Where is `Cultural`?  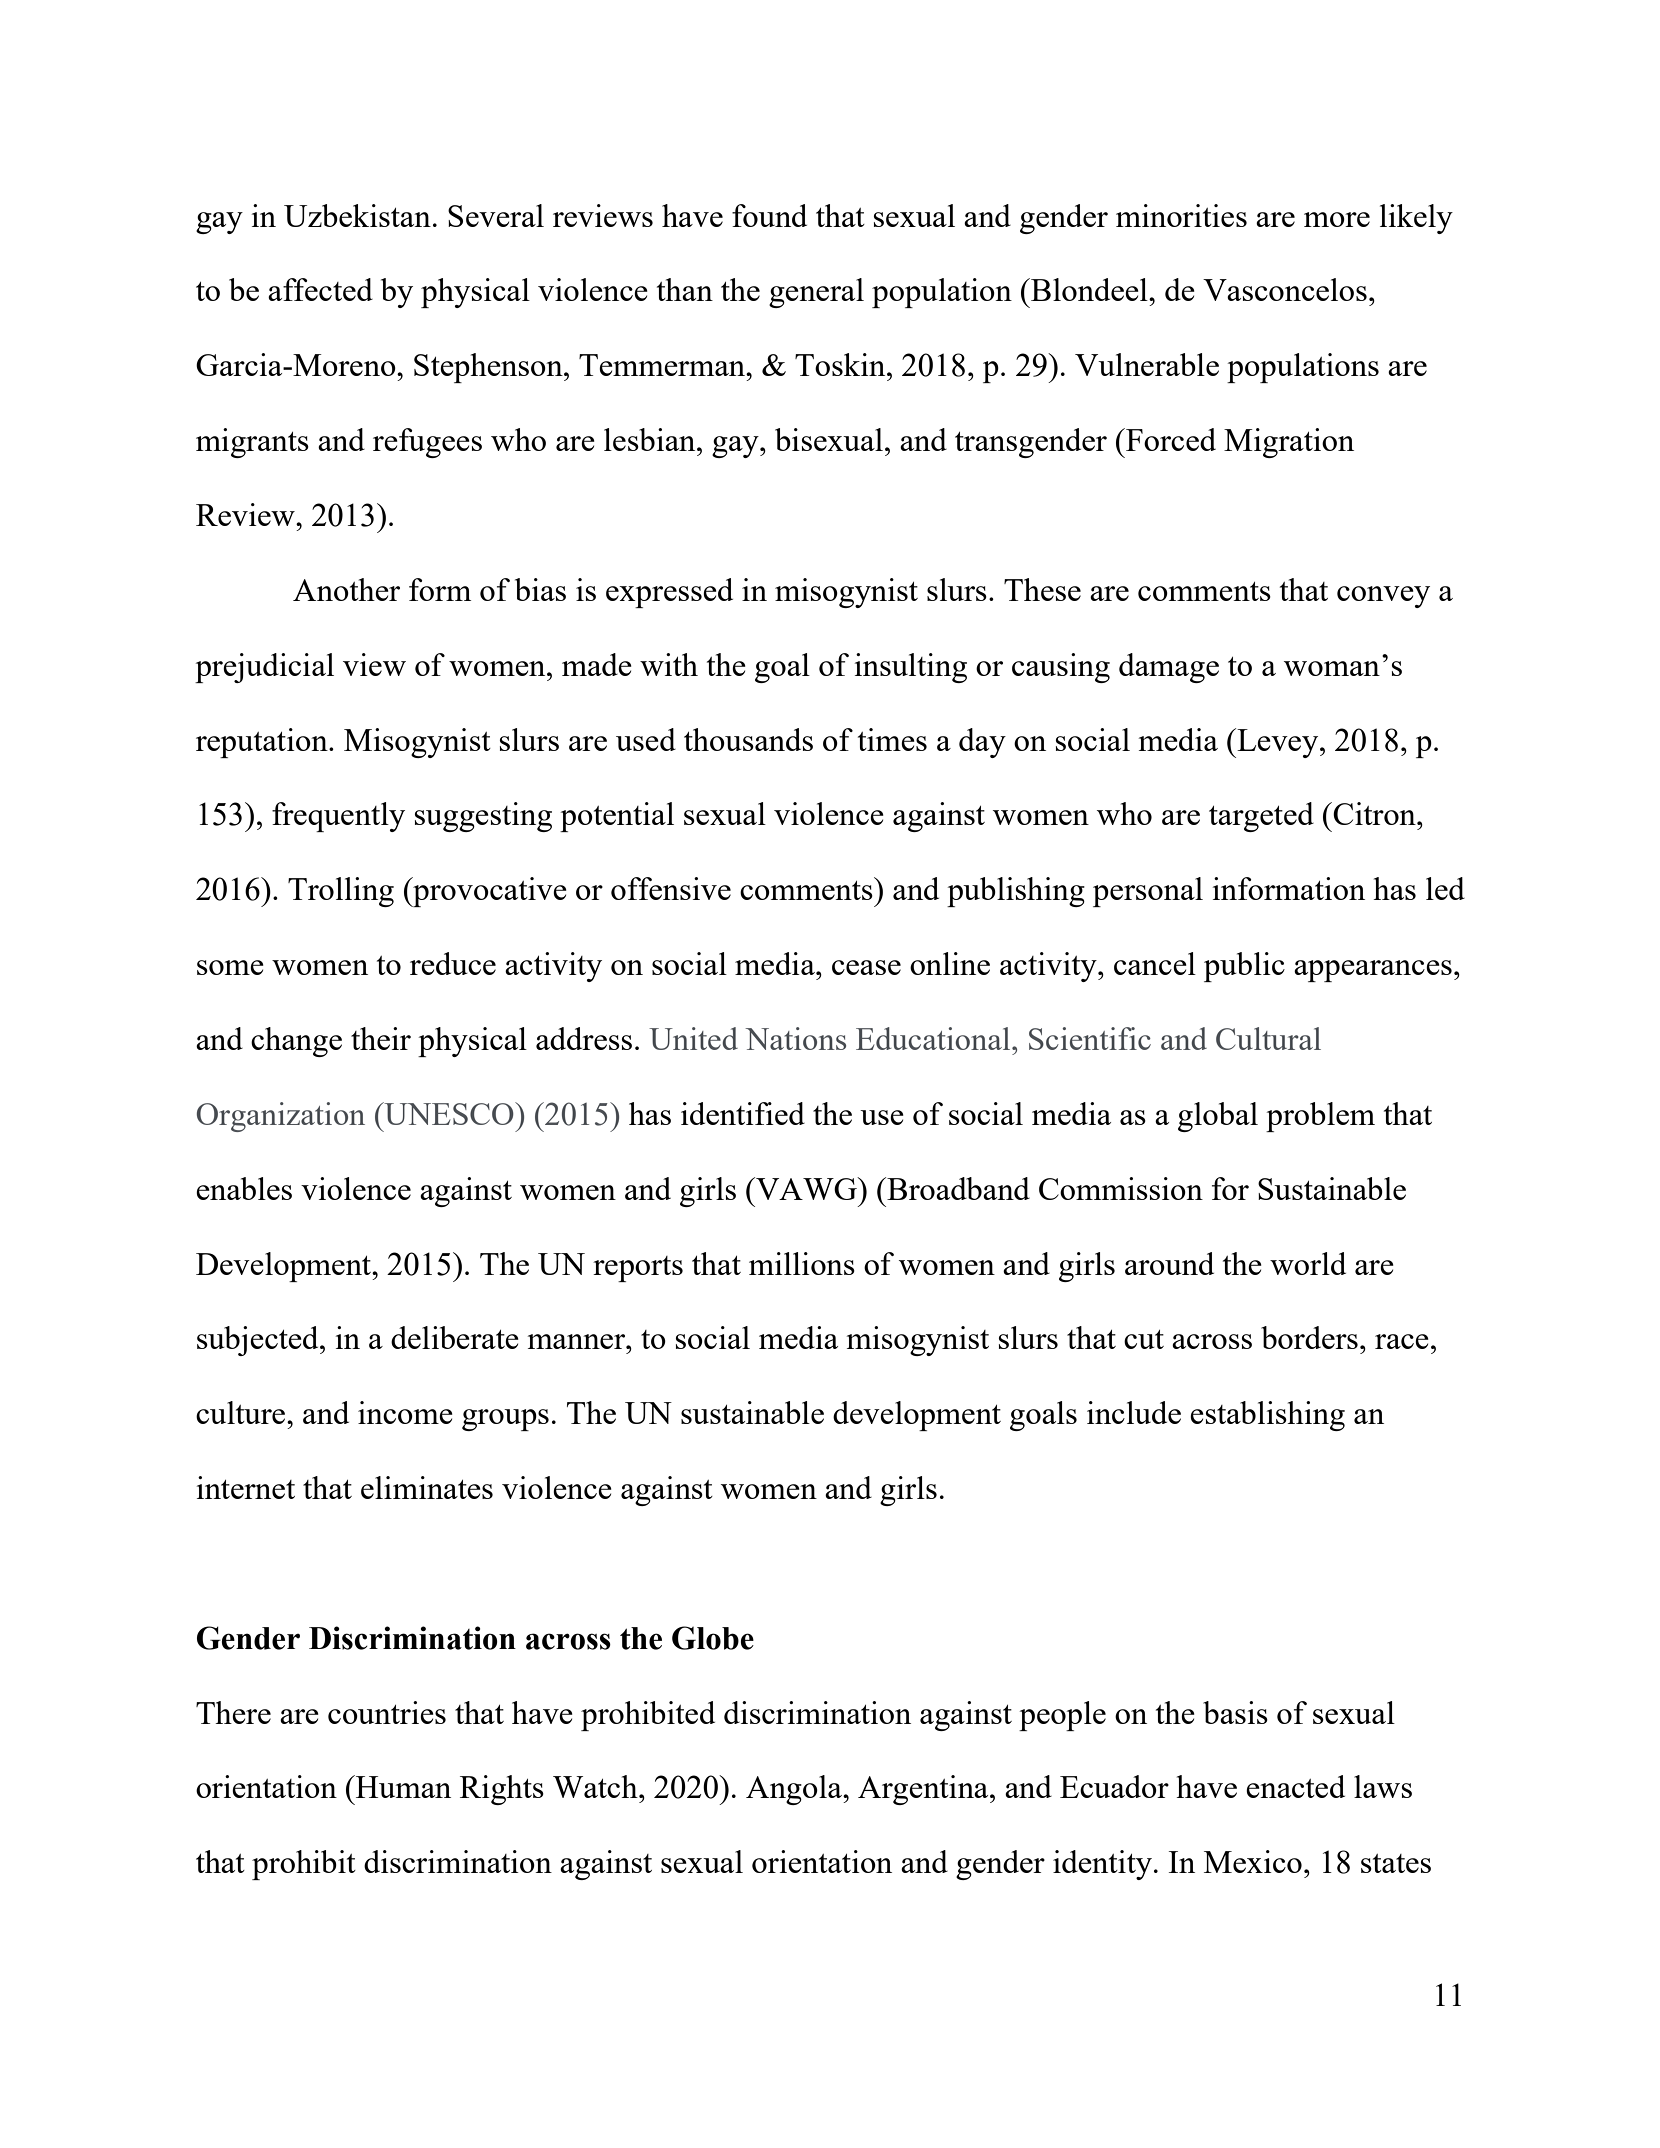 Cultural is located at coordinates (1268, 1038).
